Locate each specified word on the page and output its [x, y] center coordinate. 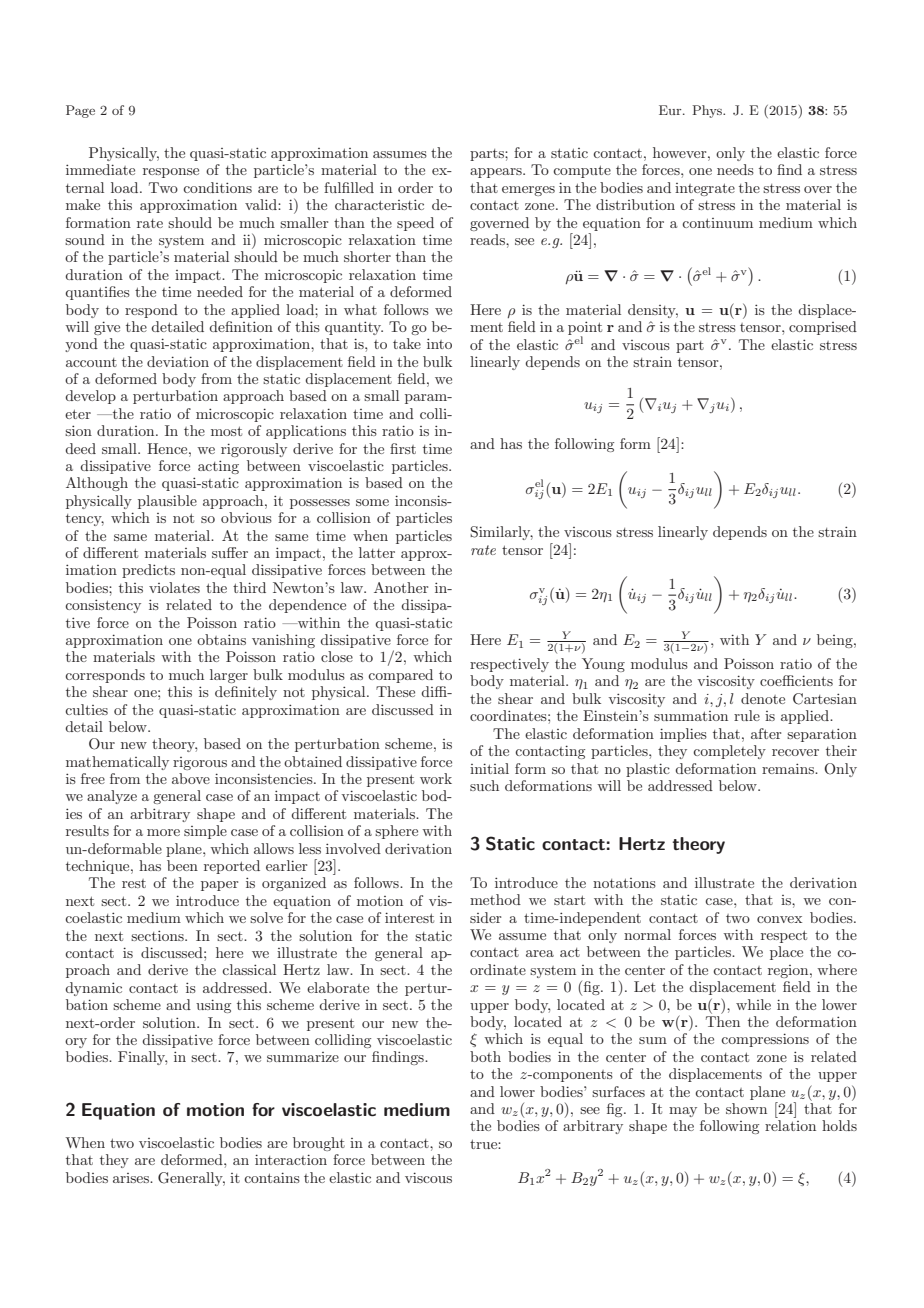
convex [779, 919]
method [495, 899]
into [439, 343]
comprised [823, 328]
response [171, 173]
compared [400, 676]
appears [497, 173]
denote [763, 698]
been [182, 865]
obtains [221, 639]
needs [735, 169]
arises [132, 1178]
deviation [178, 361]
